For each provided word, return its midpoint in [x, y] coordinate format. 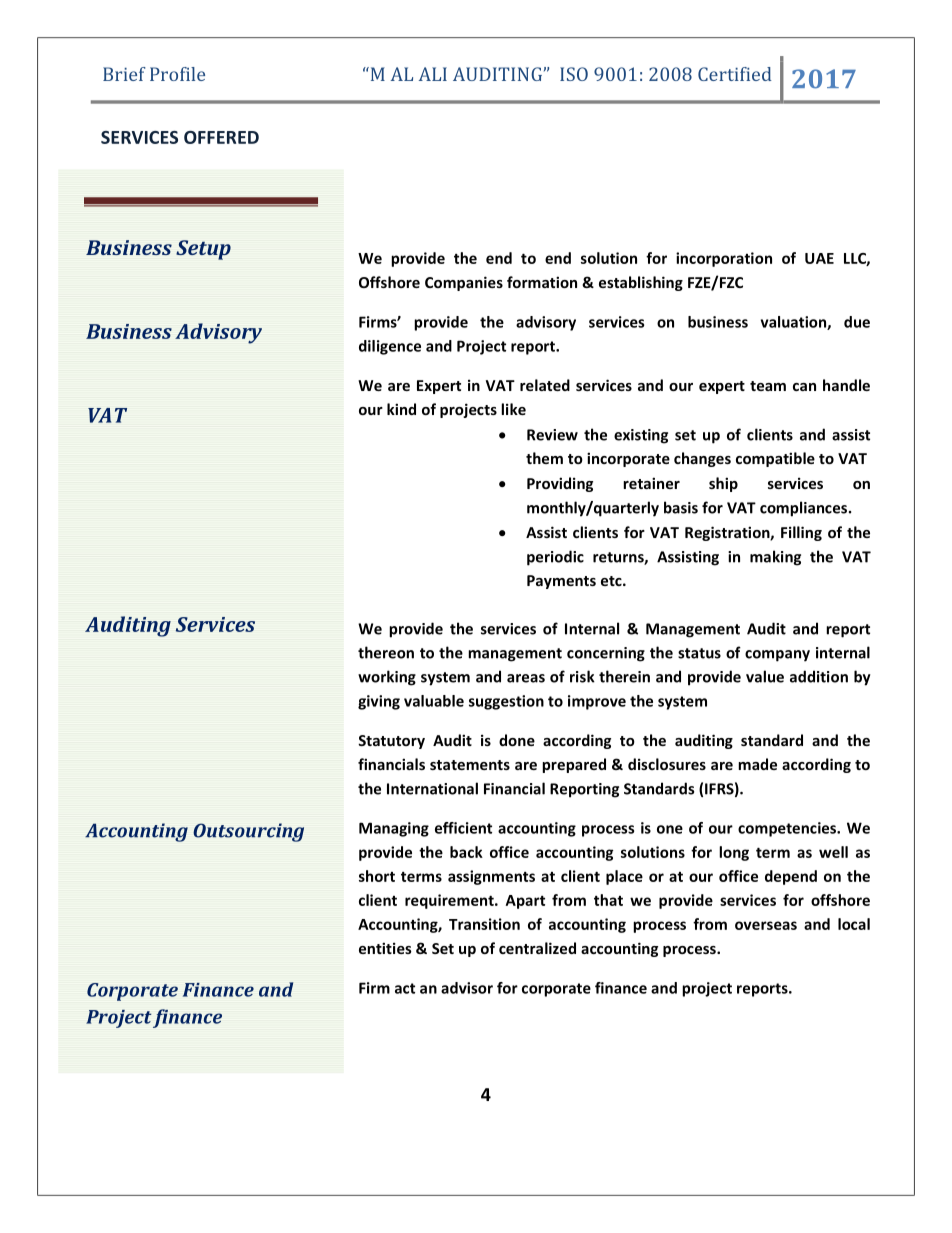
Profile [177, 74]
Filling [801, 533]
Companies [464, 283]
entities [385, 948]
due [857, 322]
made [757, 764]
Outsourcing [248, 832]
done [517, 740]
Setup [203, 250]
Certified [735, 74]
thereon [386, 652]
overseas [766, 925]
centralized [537, 948]
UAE [819, 258]
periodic [555, 558]
